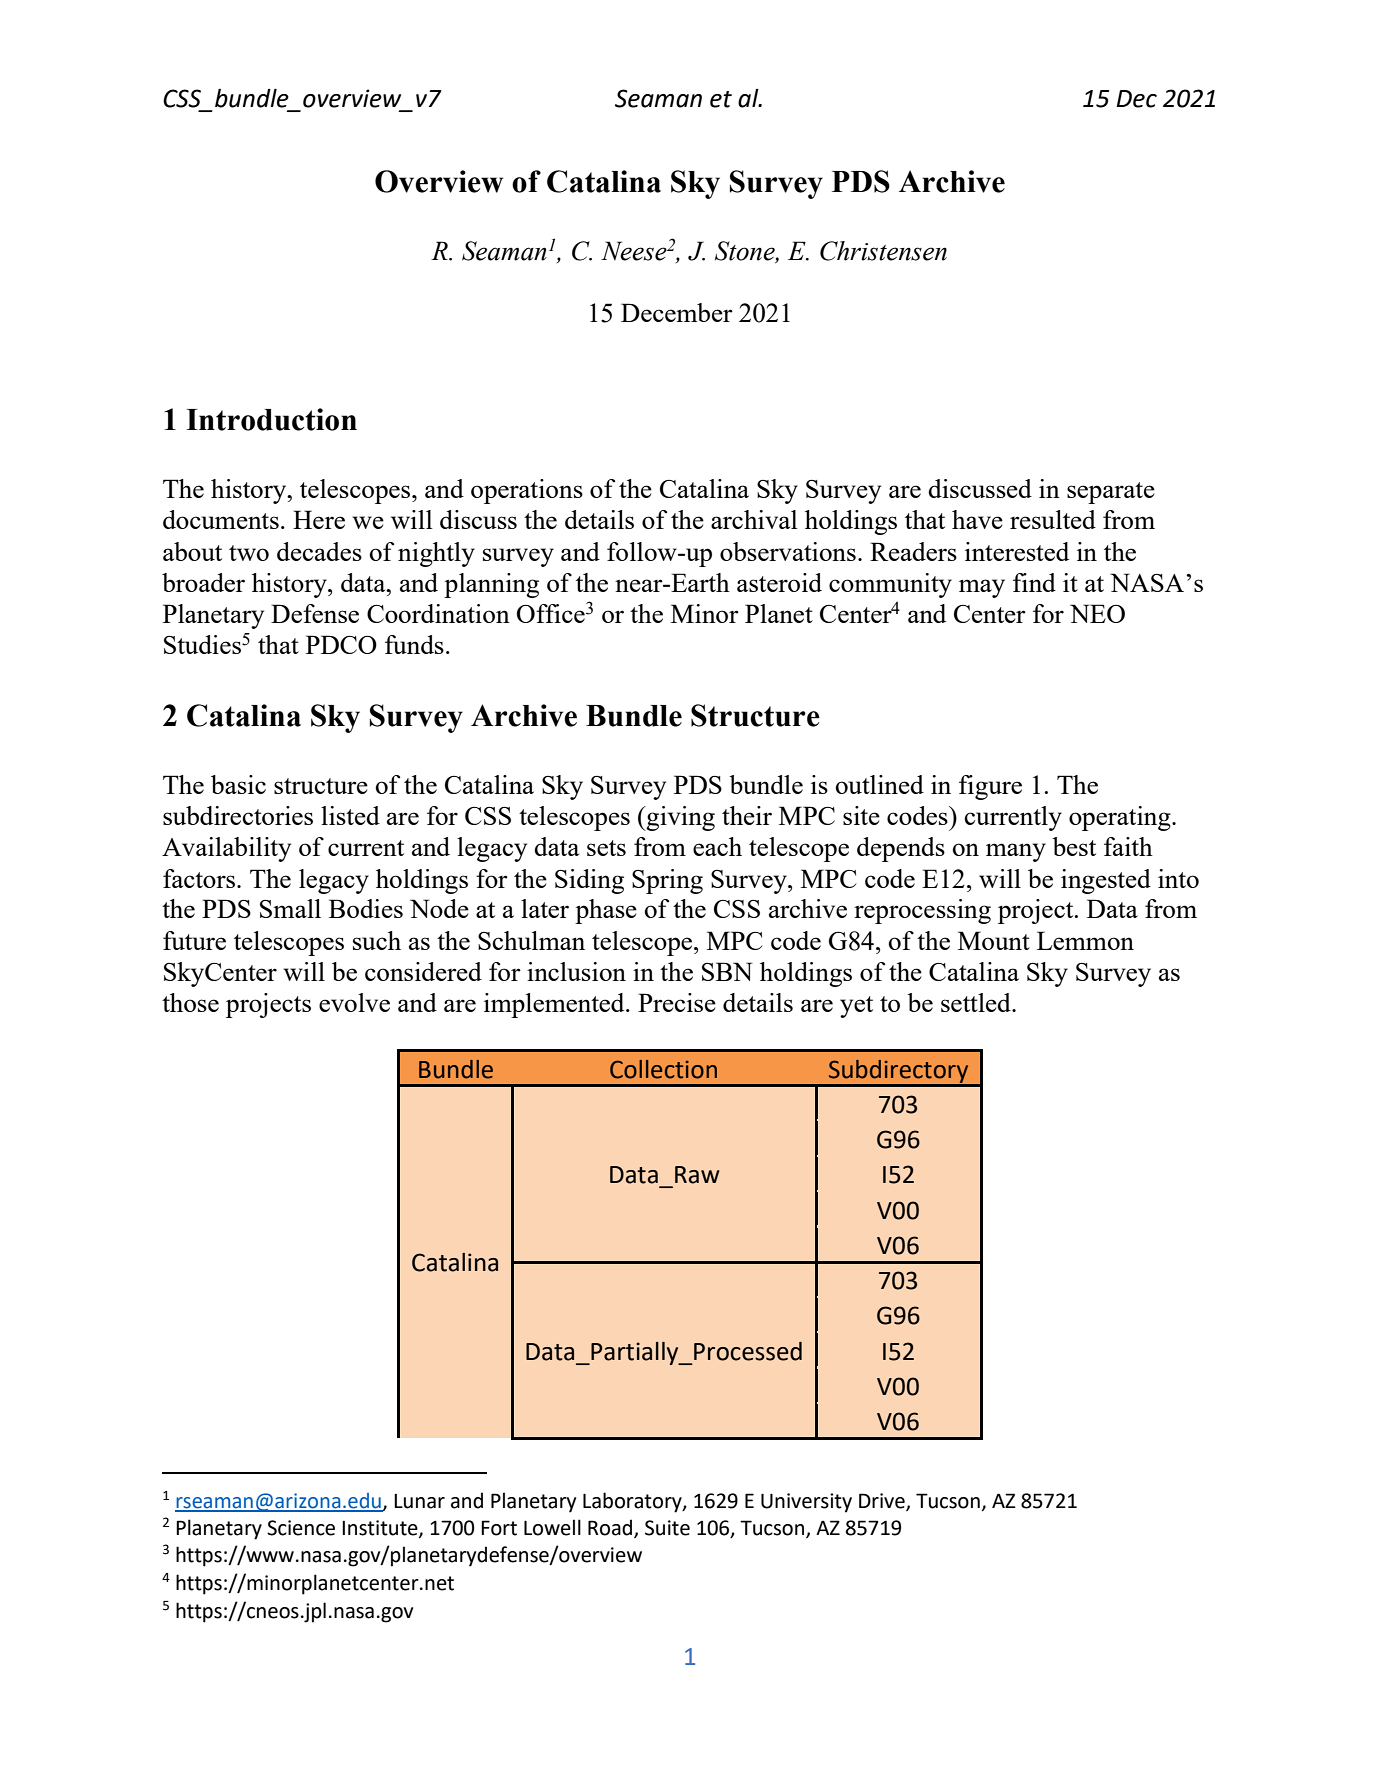  Describe the element at coordinates (667, 881) in the image. I see `Spring` at that location.
